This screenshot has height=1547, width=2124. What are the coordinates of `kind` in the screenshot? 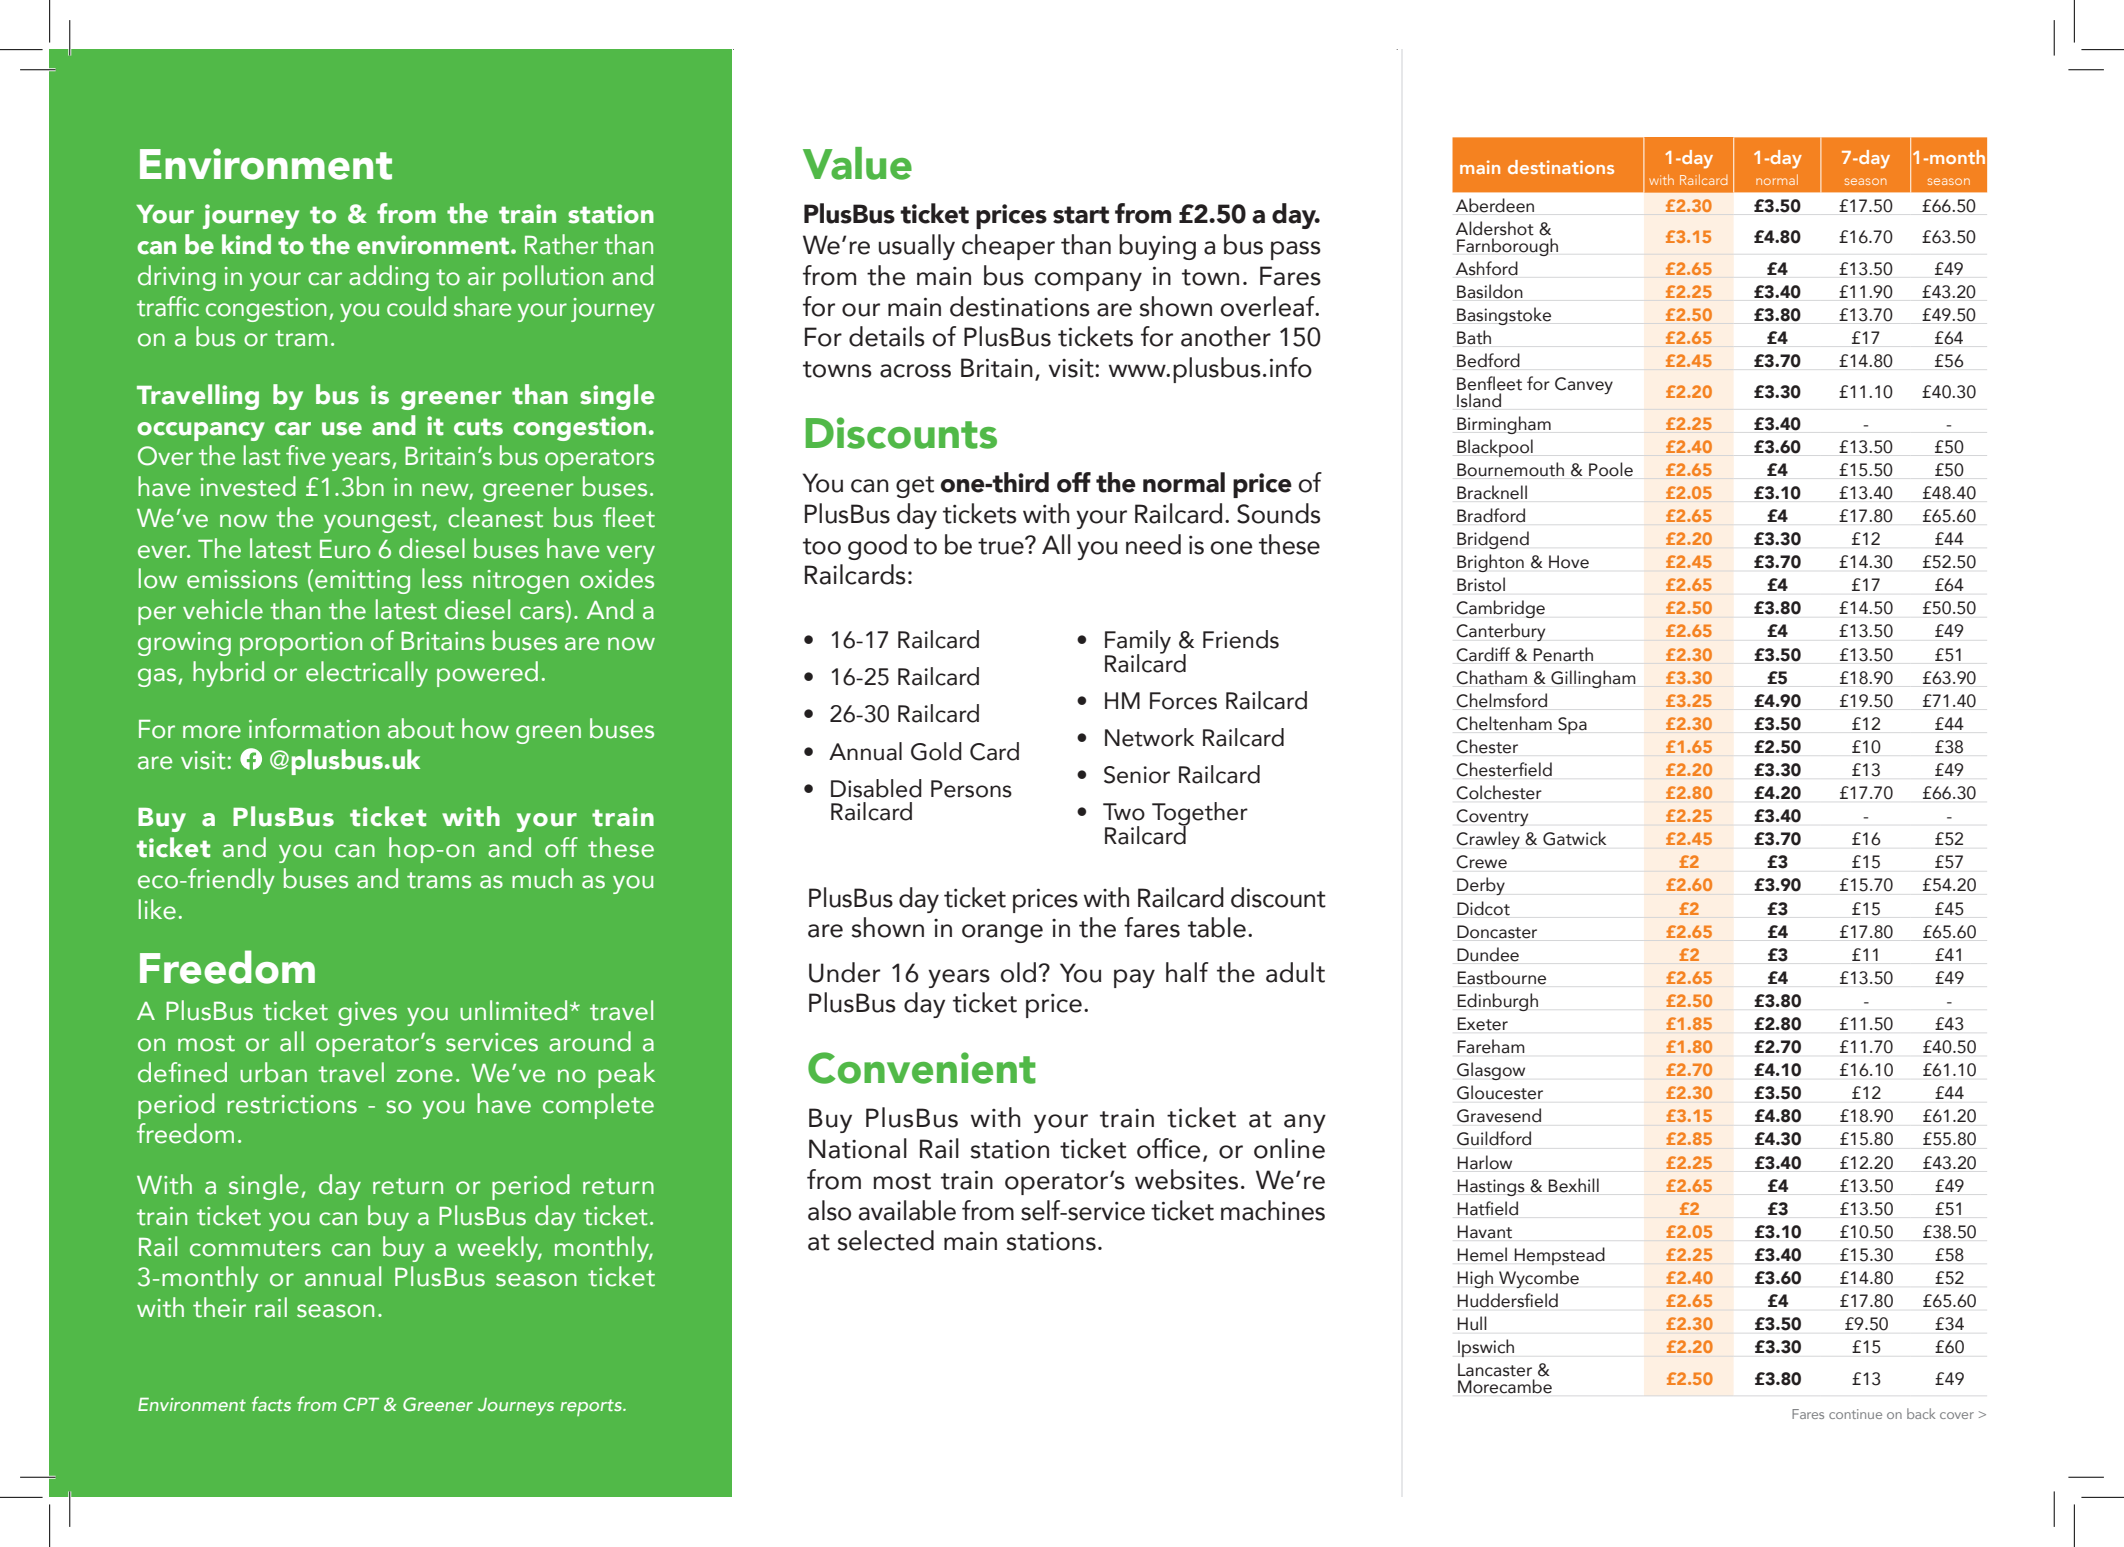 It's located at (246, 244).
